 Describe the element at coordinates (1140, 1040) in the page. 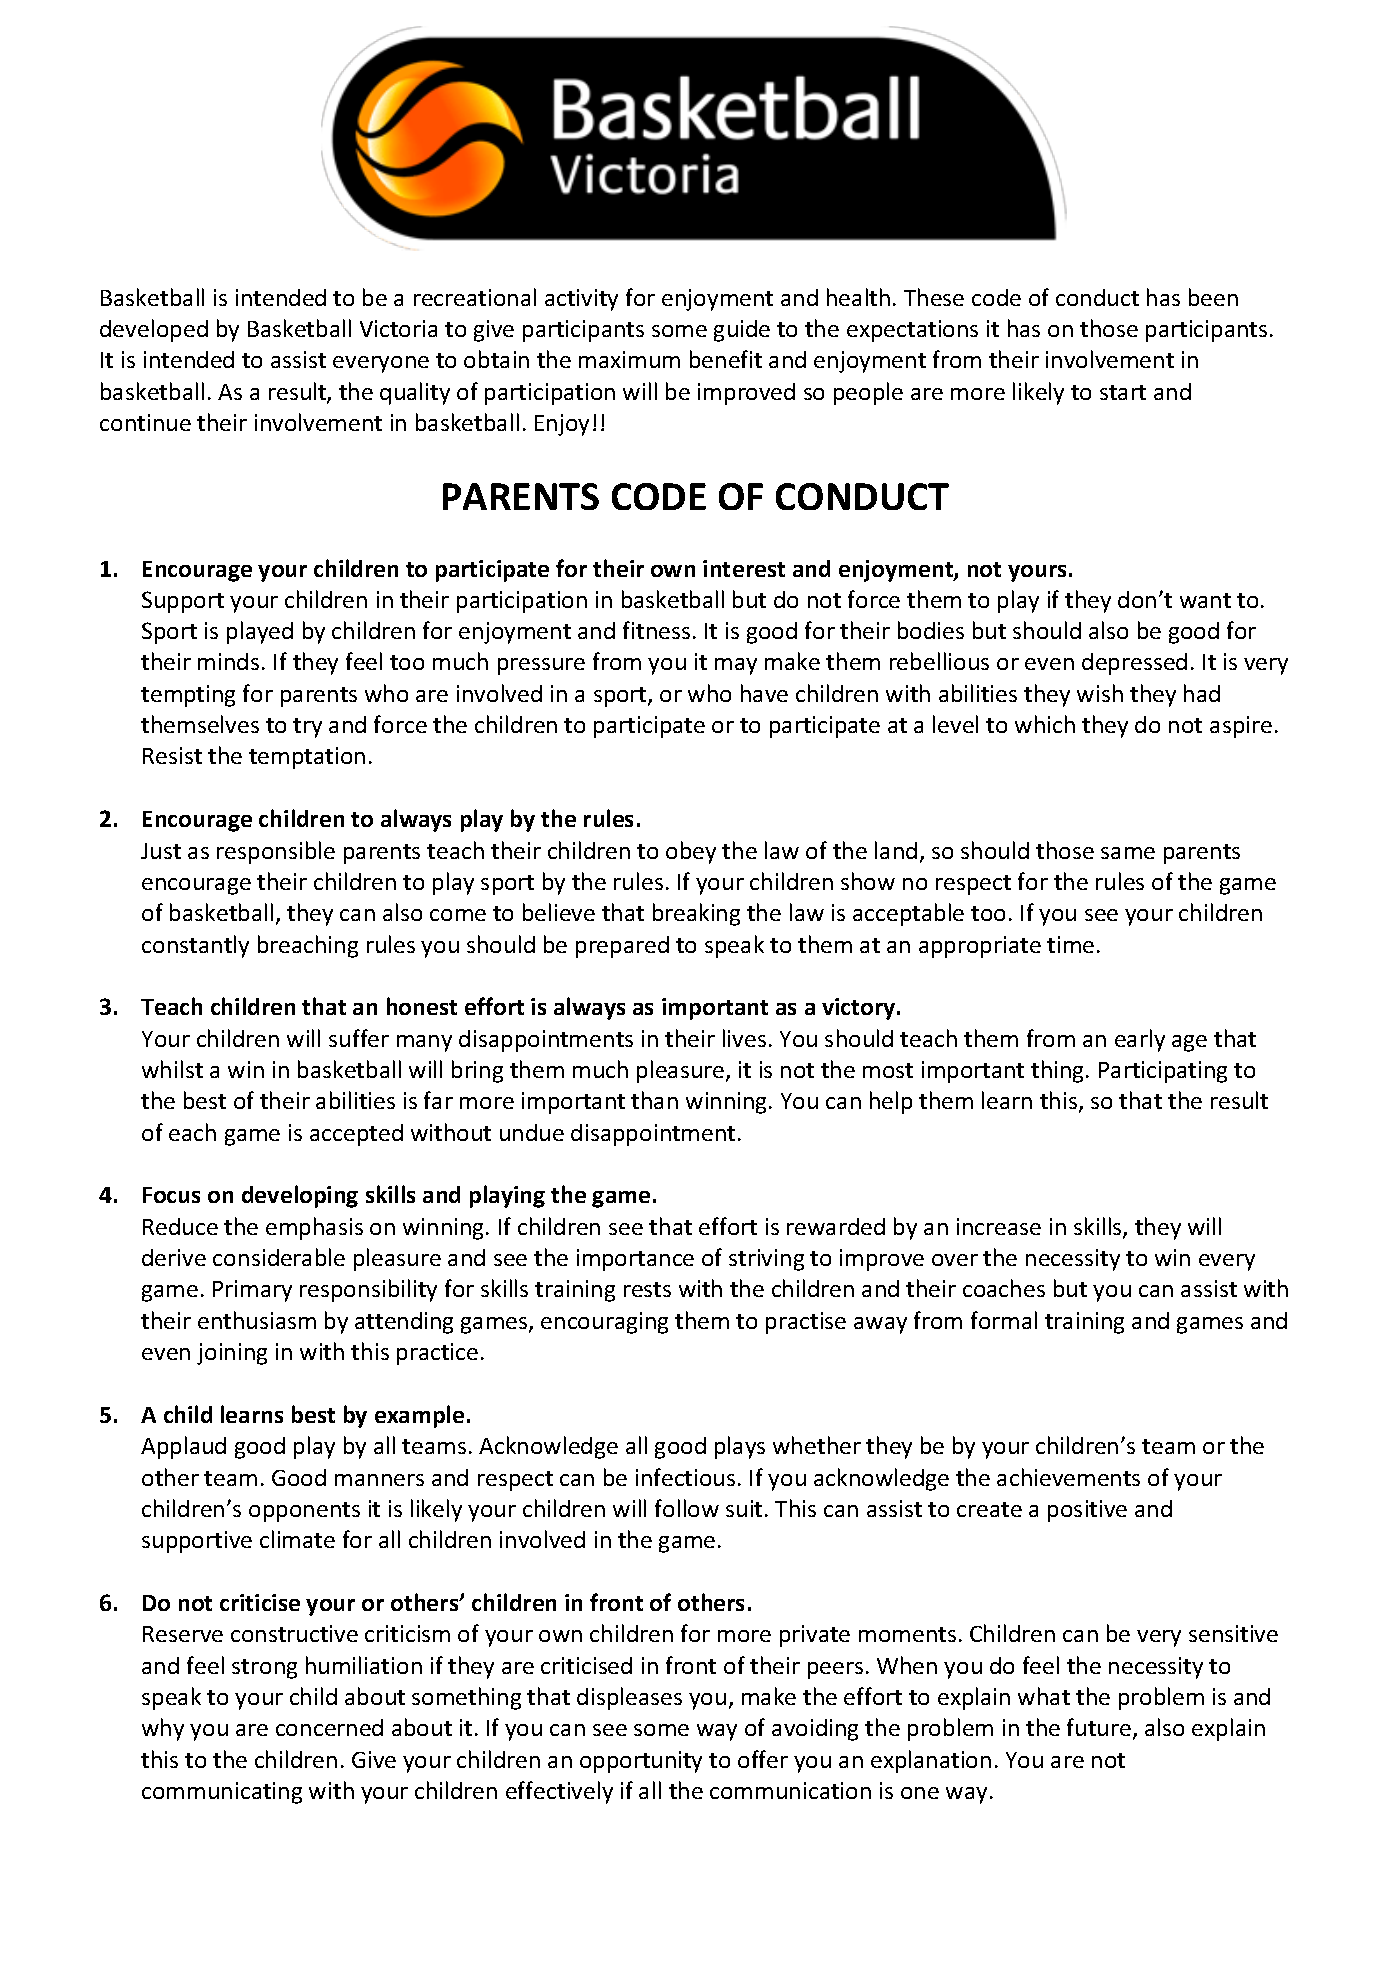

I see `early` at that location.
